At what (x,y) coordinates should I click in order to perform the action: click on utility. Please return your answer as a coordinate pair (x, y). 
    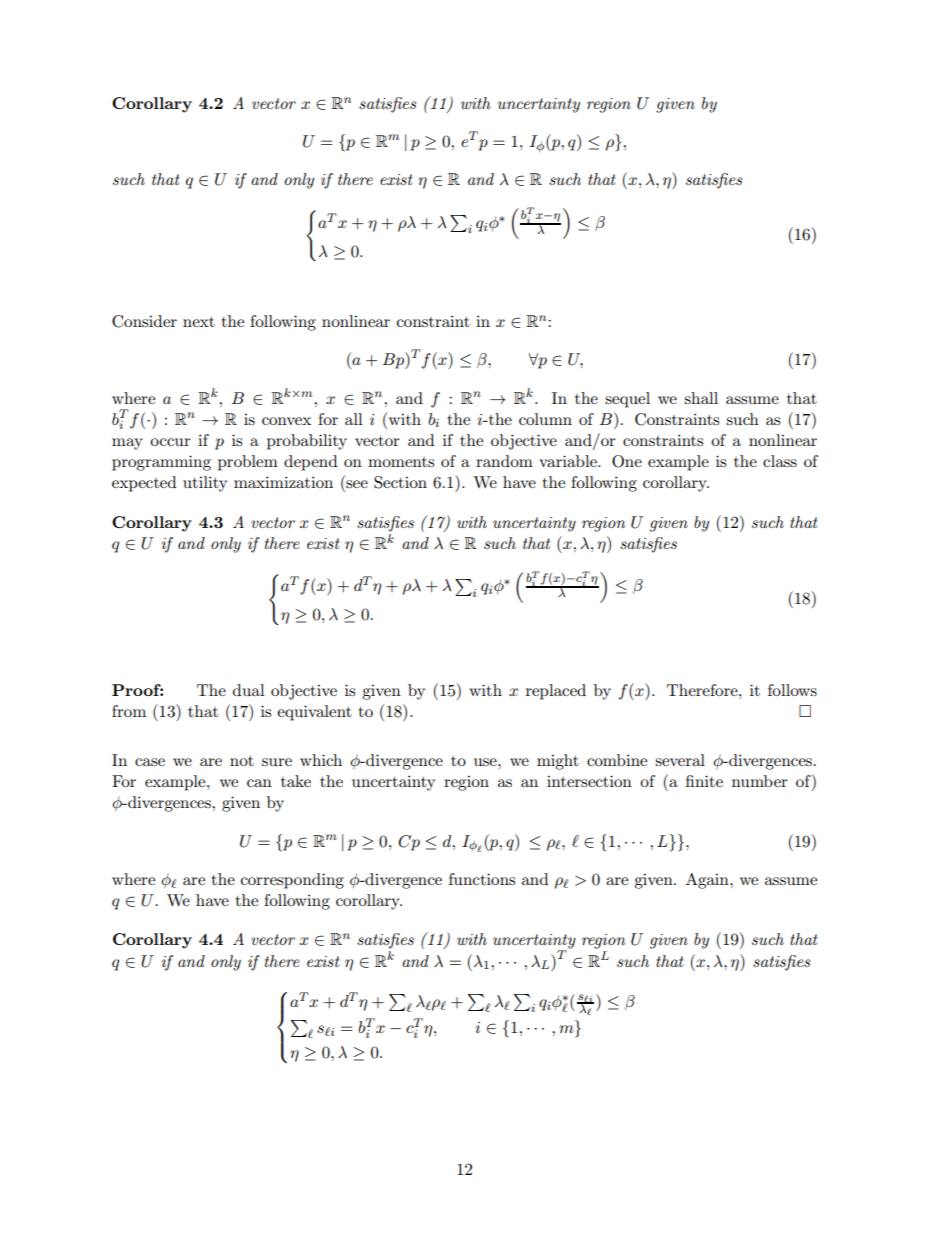
    Looking at the image, I should click on (205, 484).
